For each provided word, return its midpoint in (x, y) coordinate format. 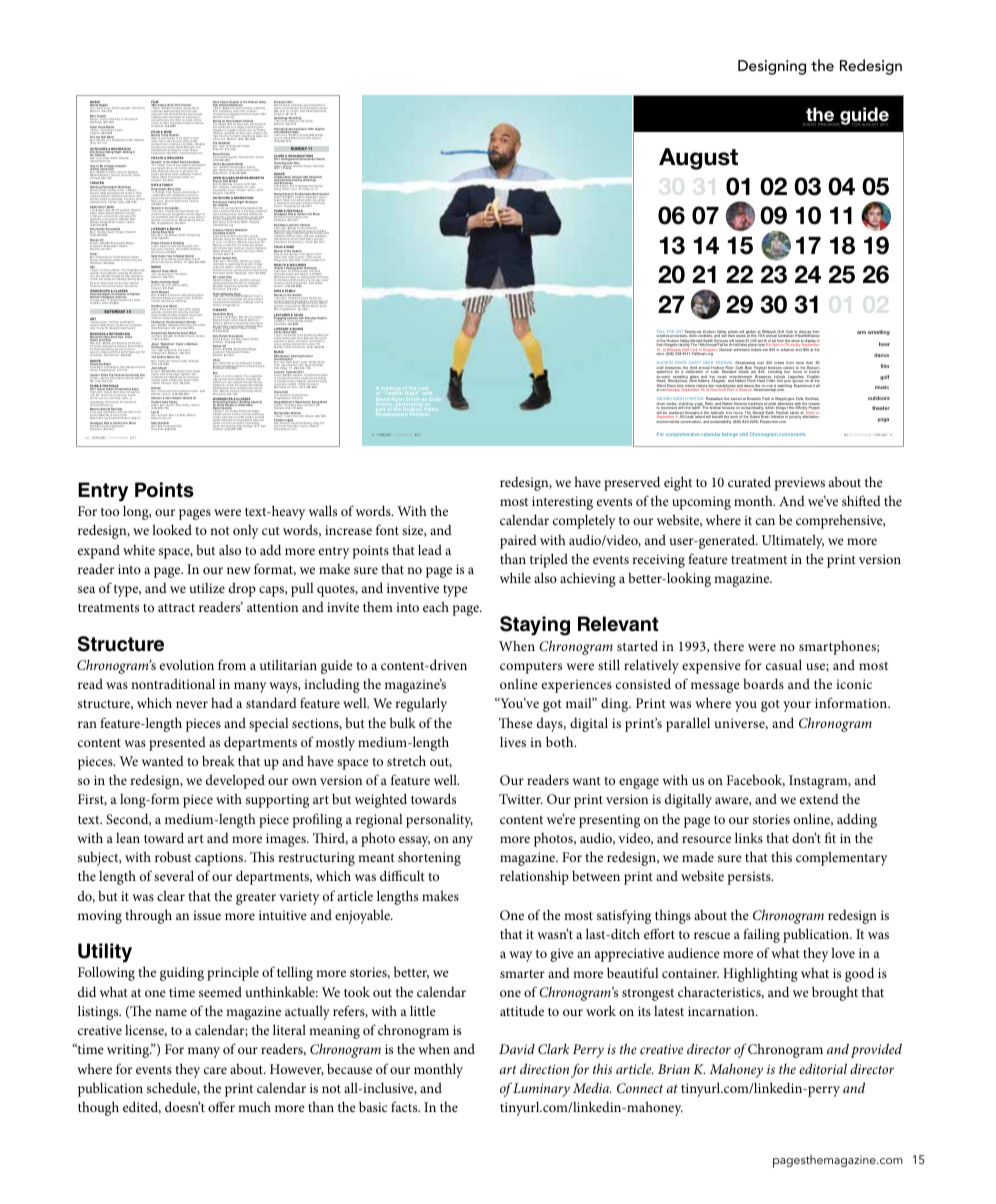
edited (142, 1107)
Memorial (322, 336)
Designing (772, 67)
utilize (207, 588)
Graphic (320, 129)
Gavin (185, 334)
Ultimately (793, 541)
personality (439, 820)
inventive (413, 588)
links (749, 837)
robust (173, 856)
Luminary (541, 1090)
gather (751, 333)
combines (158, 113)
